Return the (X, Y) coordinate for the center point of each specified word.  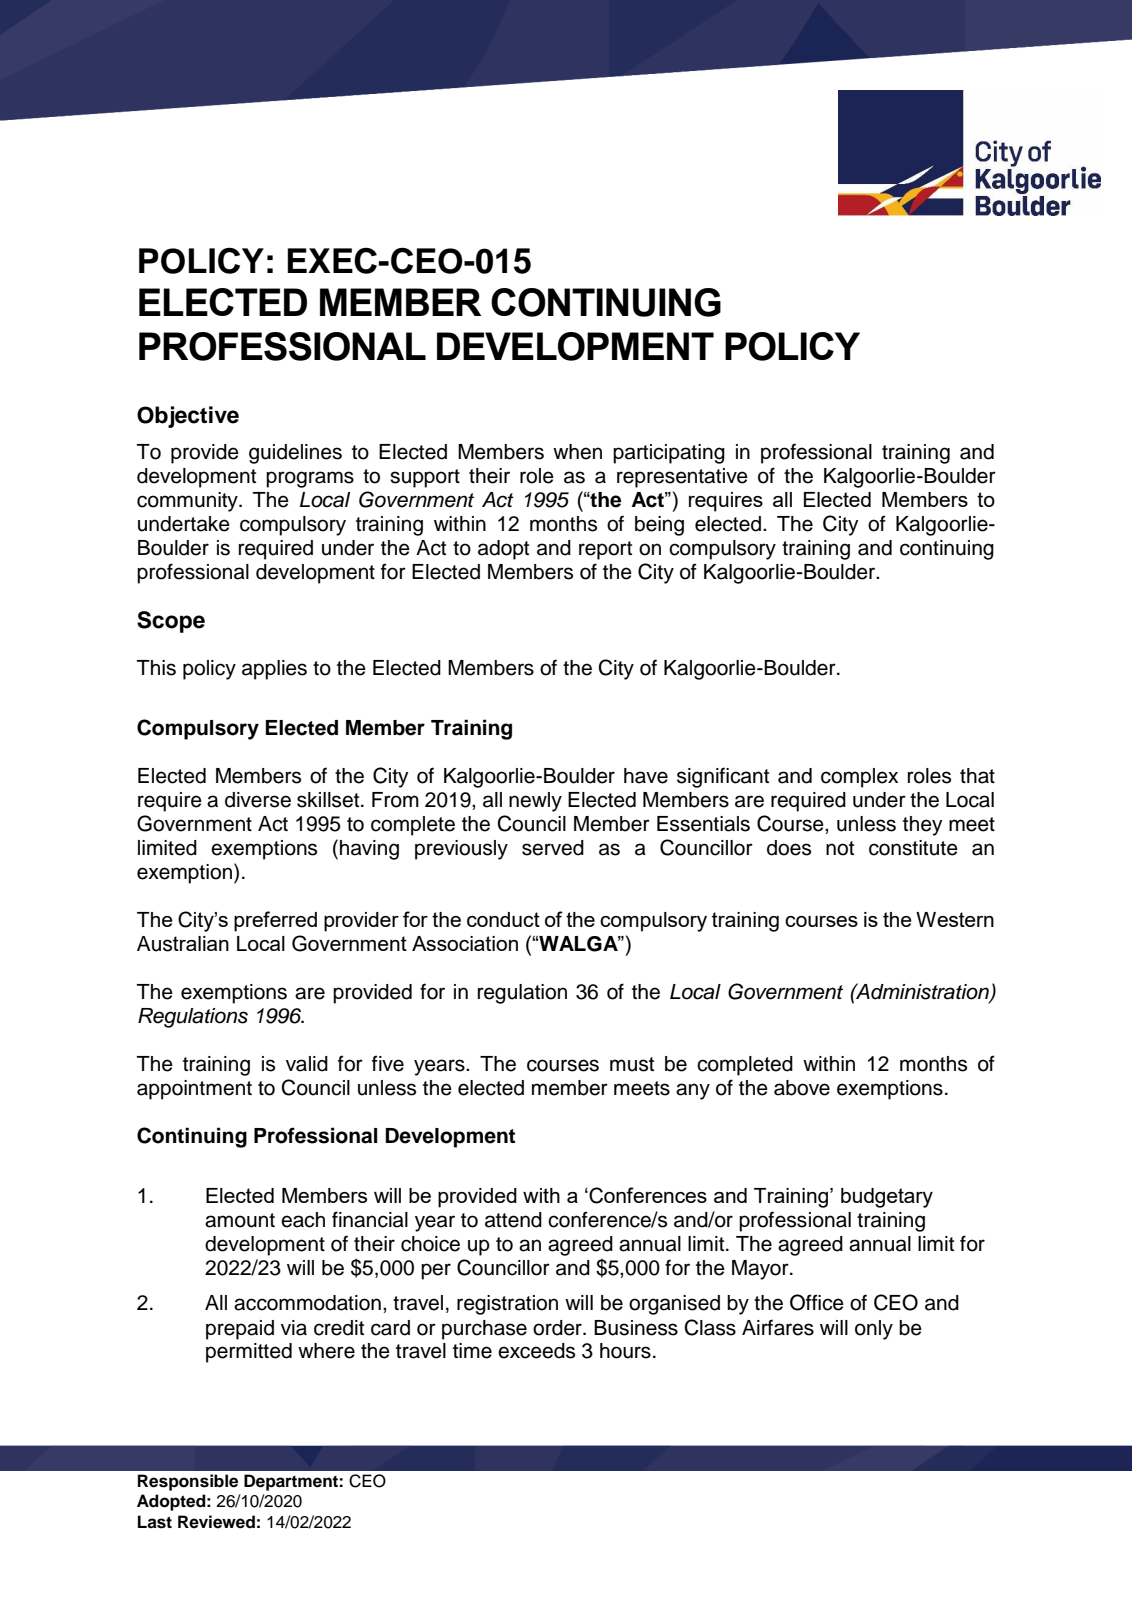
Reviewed (216, 1522)
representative (682, 478)
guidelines (295, 454)
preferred (275, 921)
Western (955, 919)
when (577, 452)
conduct (503, 919)
